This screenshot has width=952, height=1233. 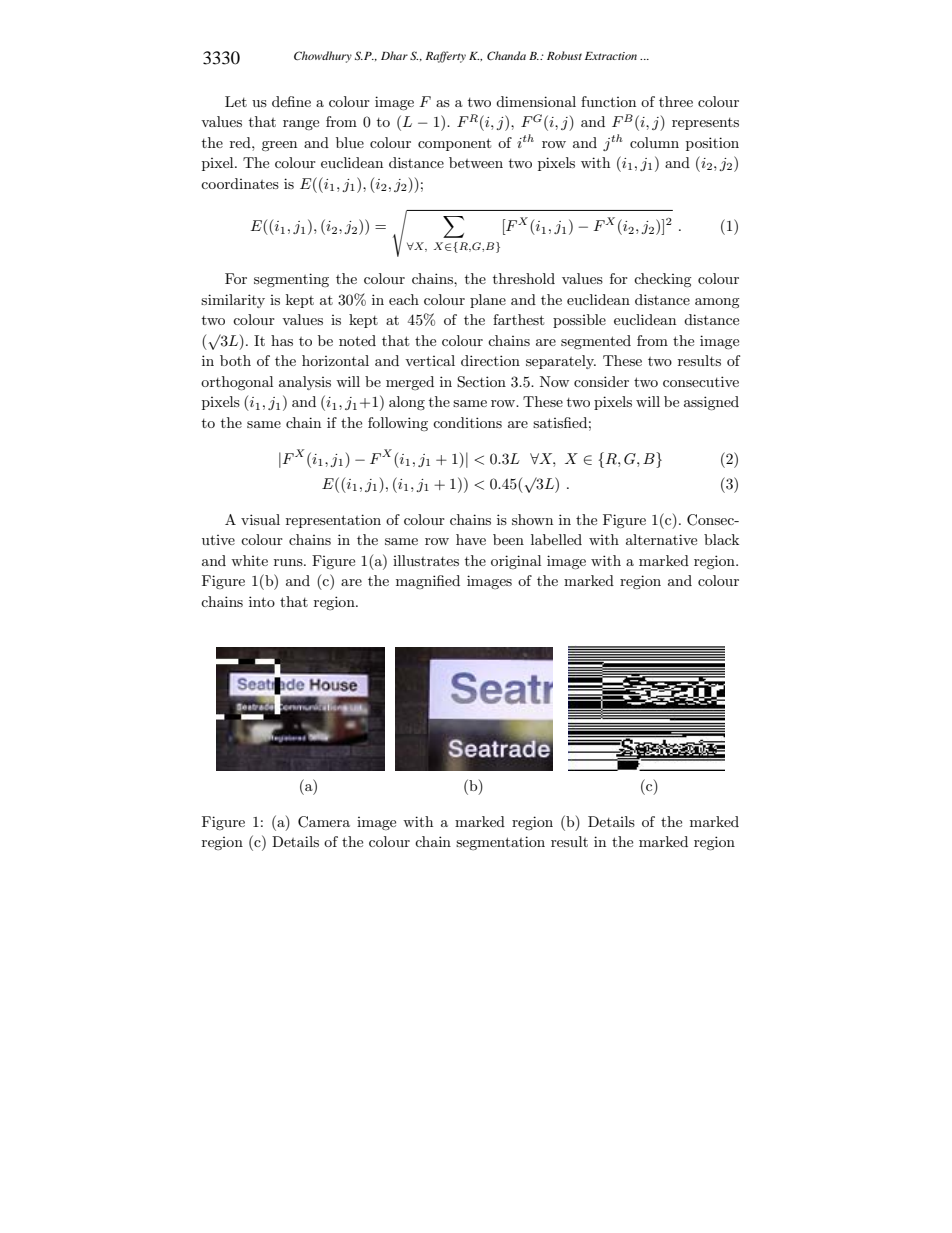 What do you see at coordinates (506, 55) in the screenshot?
I see `Chanda` at bounding box center [506, 55].
